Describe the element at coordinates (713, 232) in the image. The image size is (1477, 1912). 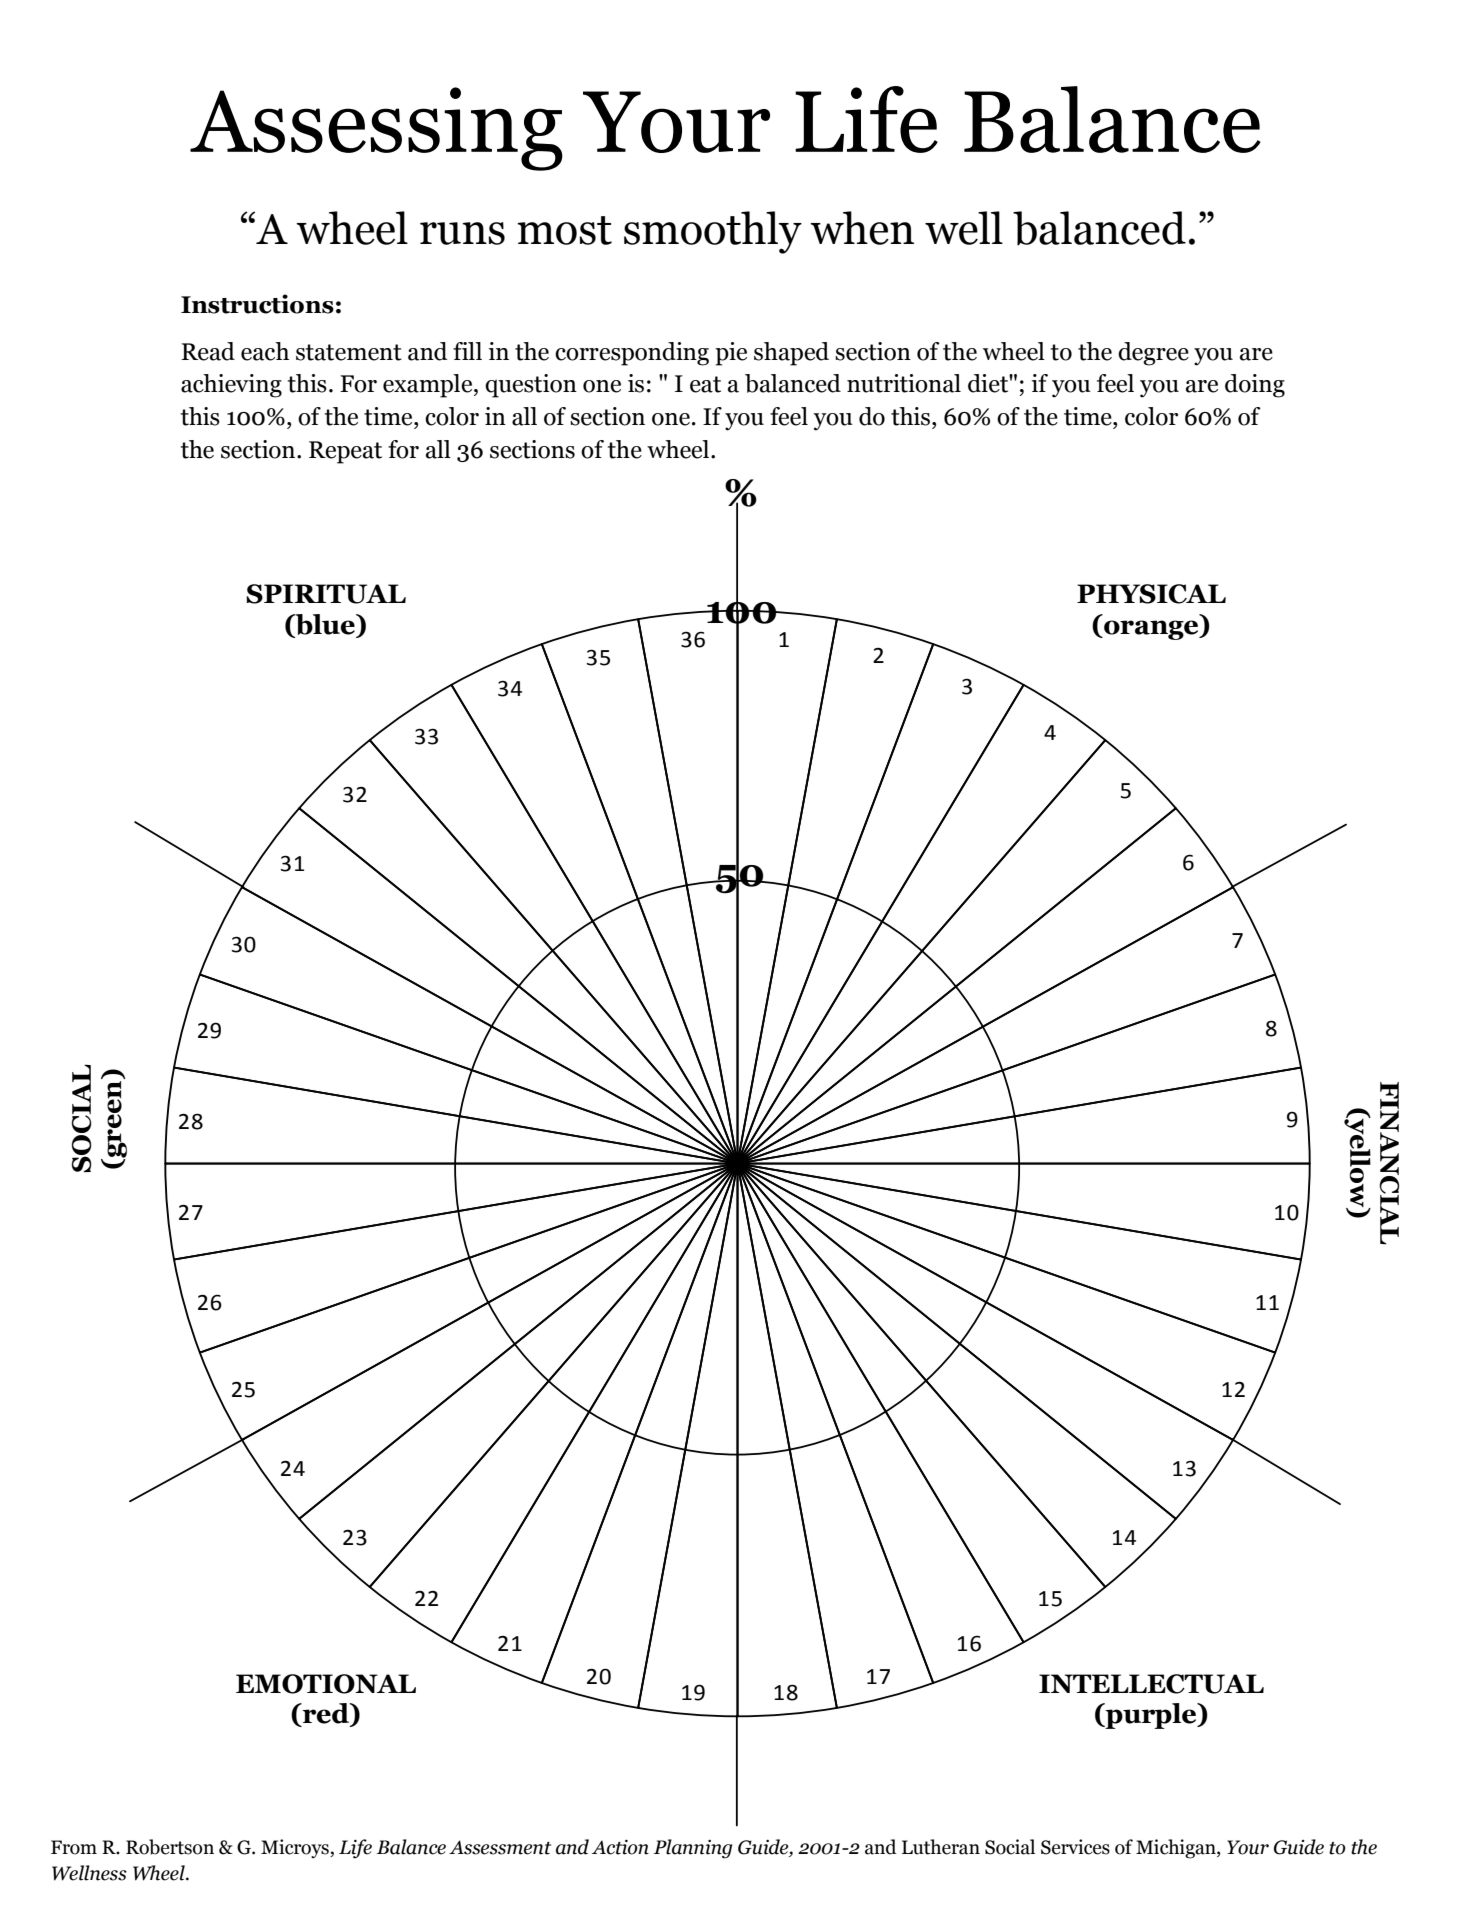
I see `smoothly` at that location.
